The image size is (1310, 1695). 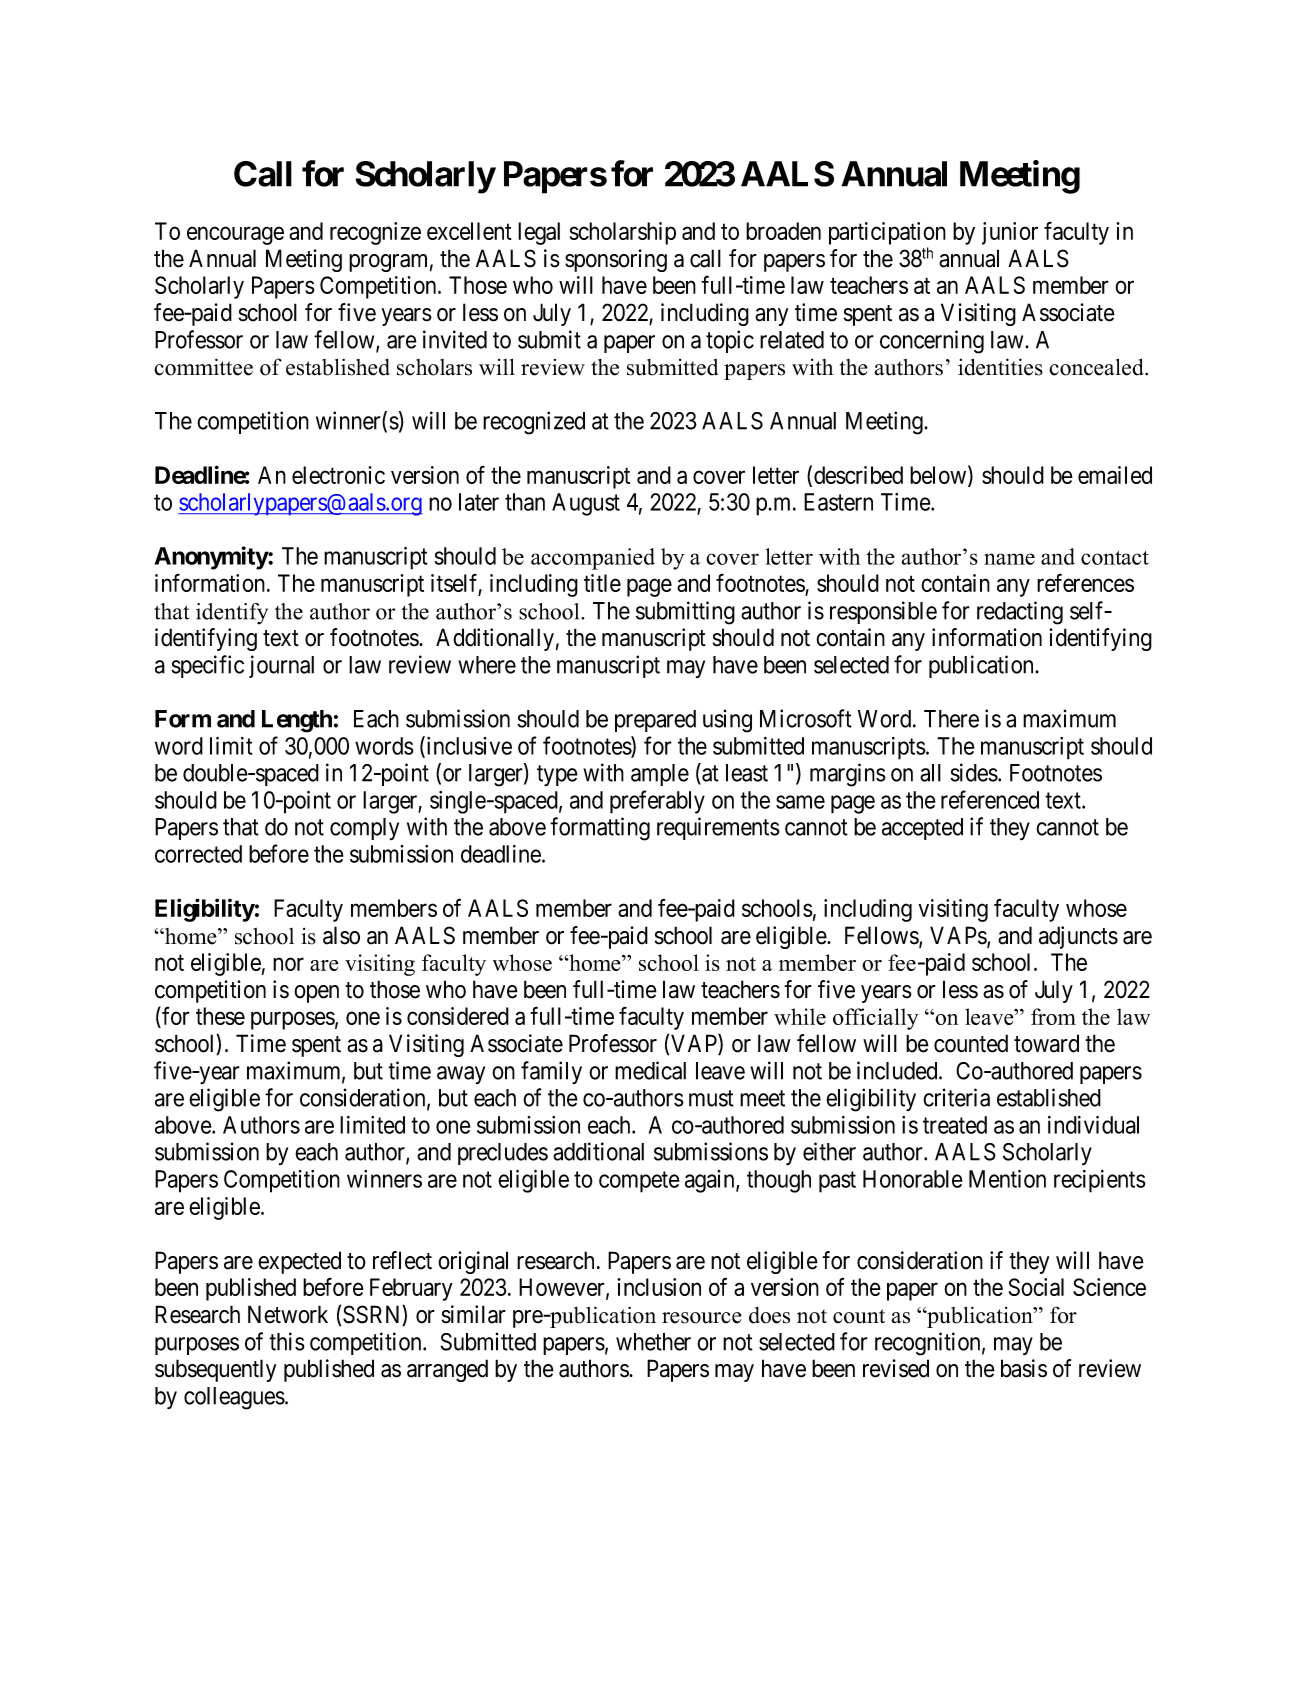 What do you see at coordinates (602, 583) in the page?
I see `title` at bounding box center [602, 583].
